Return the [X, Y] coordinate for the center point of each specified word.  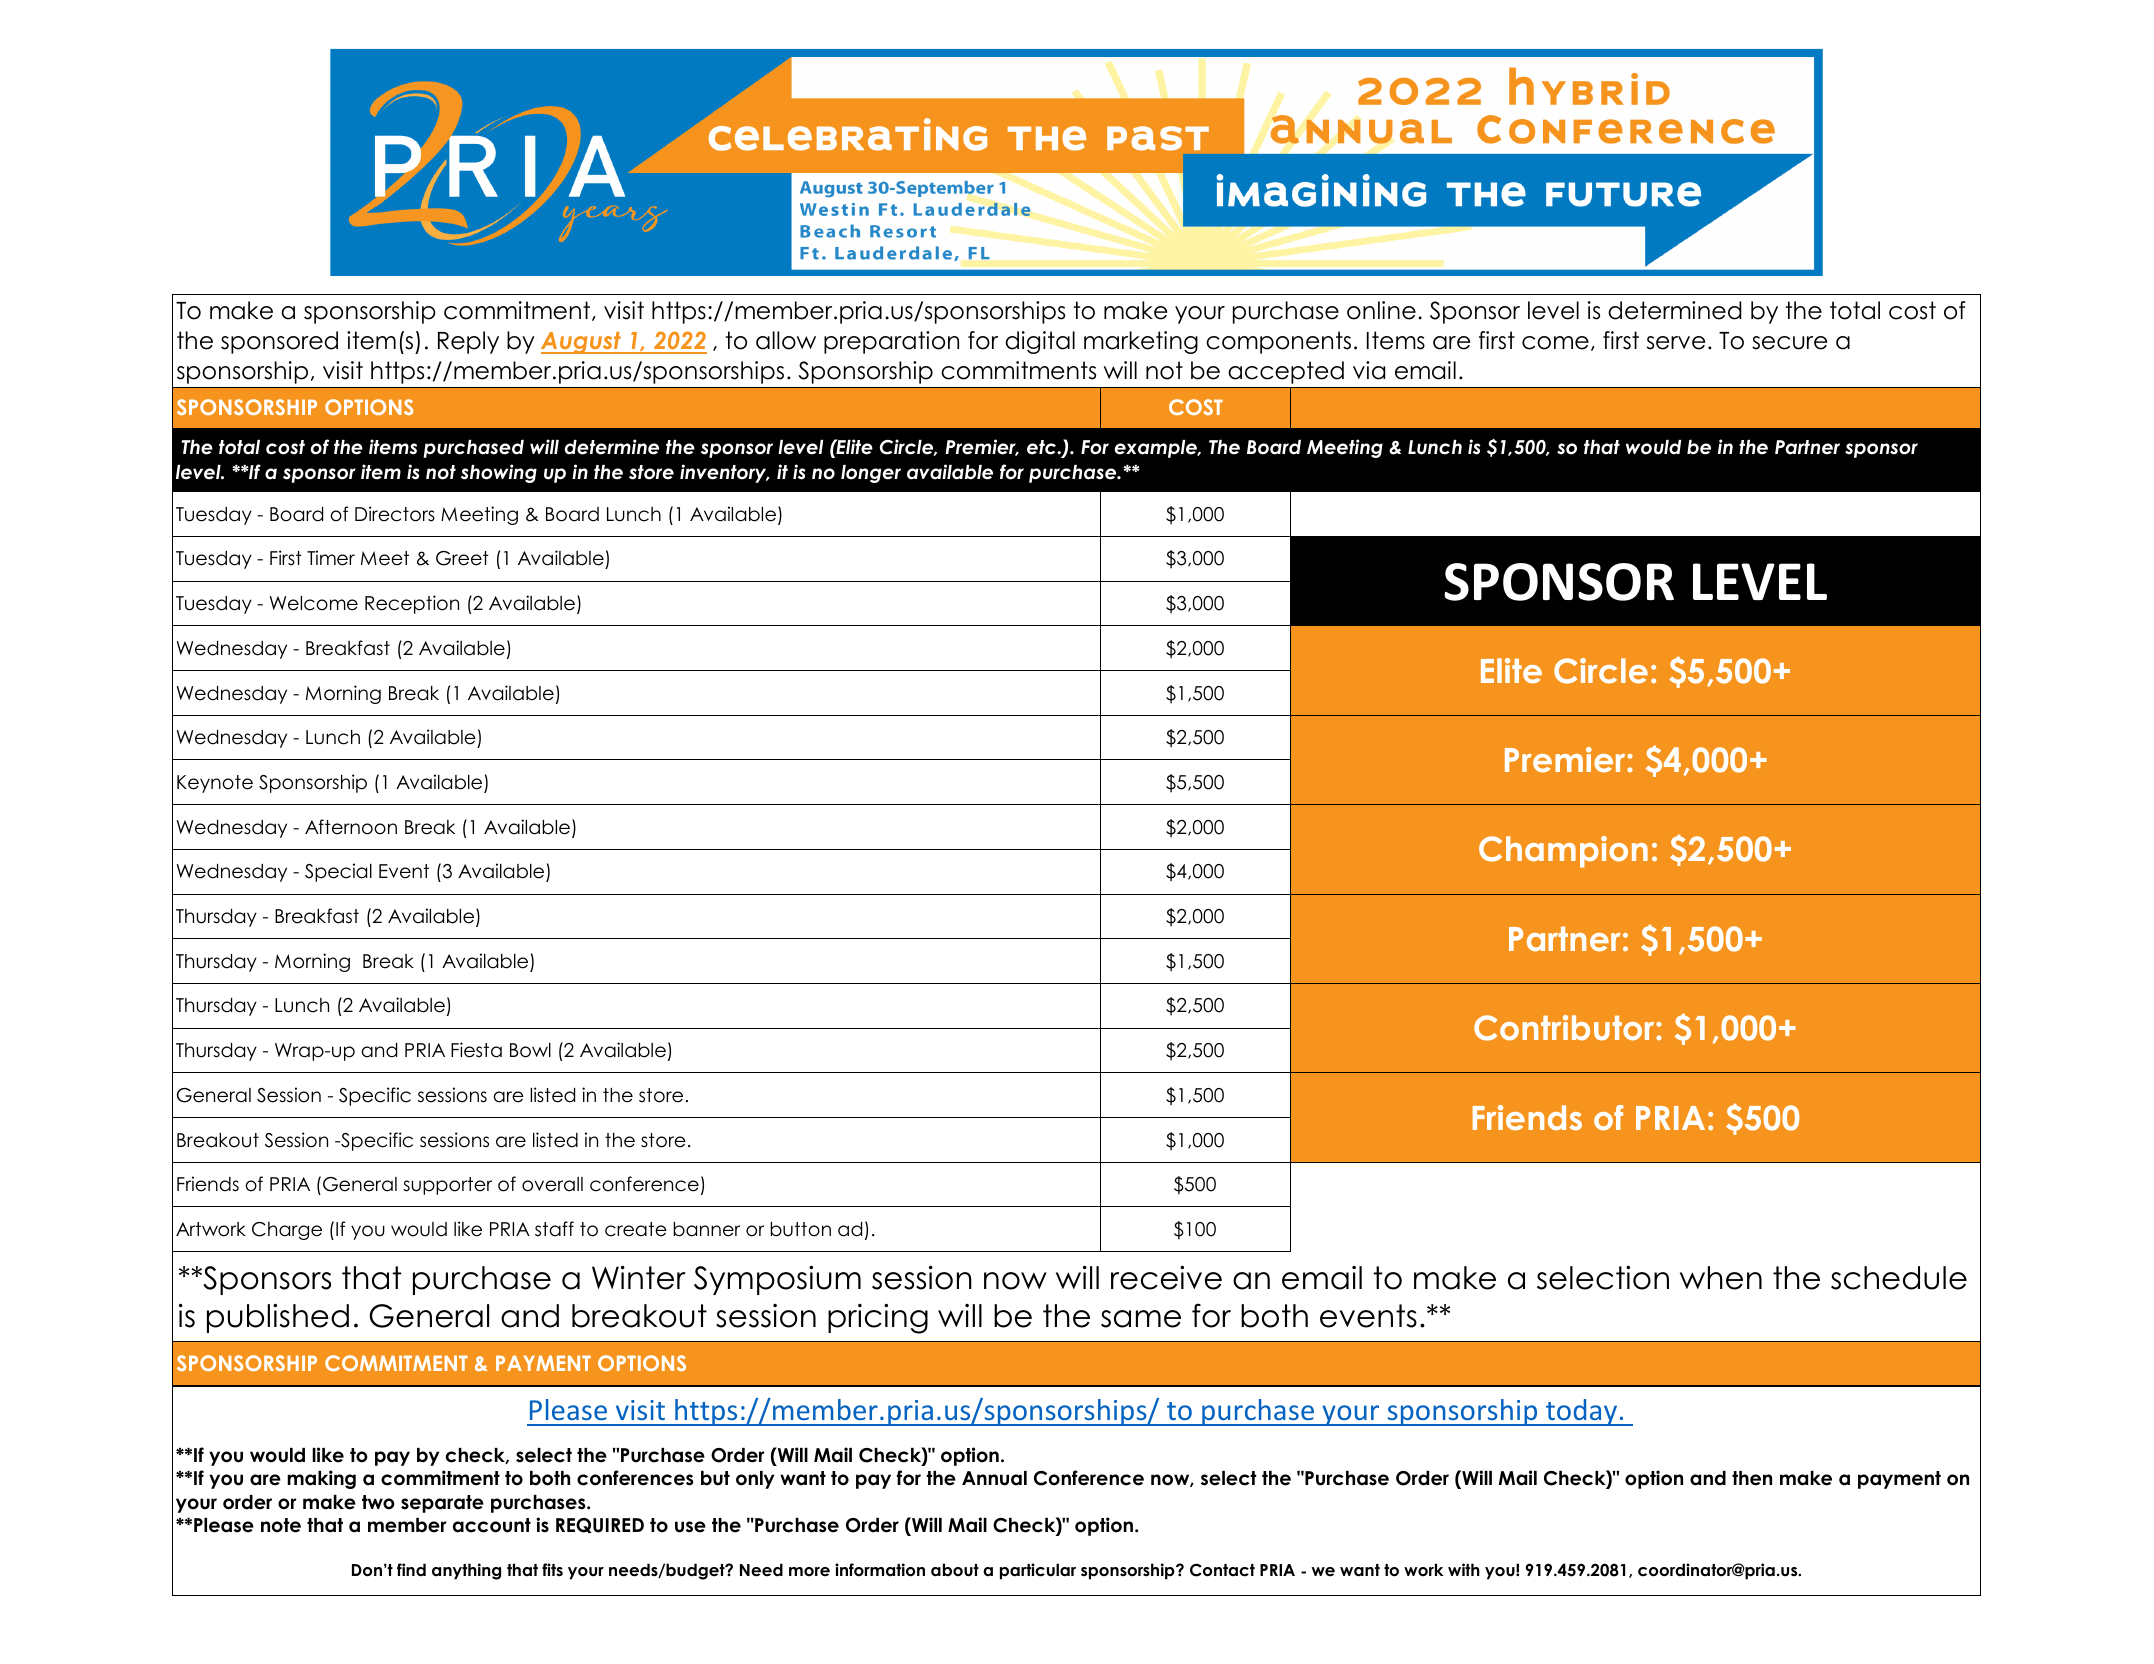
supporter [447, 1186]
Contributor [1565, 1028]
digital [1040, 342]
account [492, 1525]
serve [1676, 343]
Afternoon [351, 827]
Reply [468, 342]
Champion [1563, 852]
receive [1166, 1277]
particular [1038, 1571]
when [1721, 1278]
